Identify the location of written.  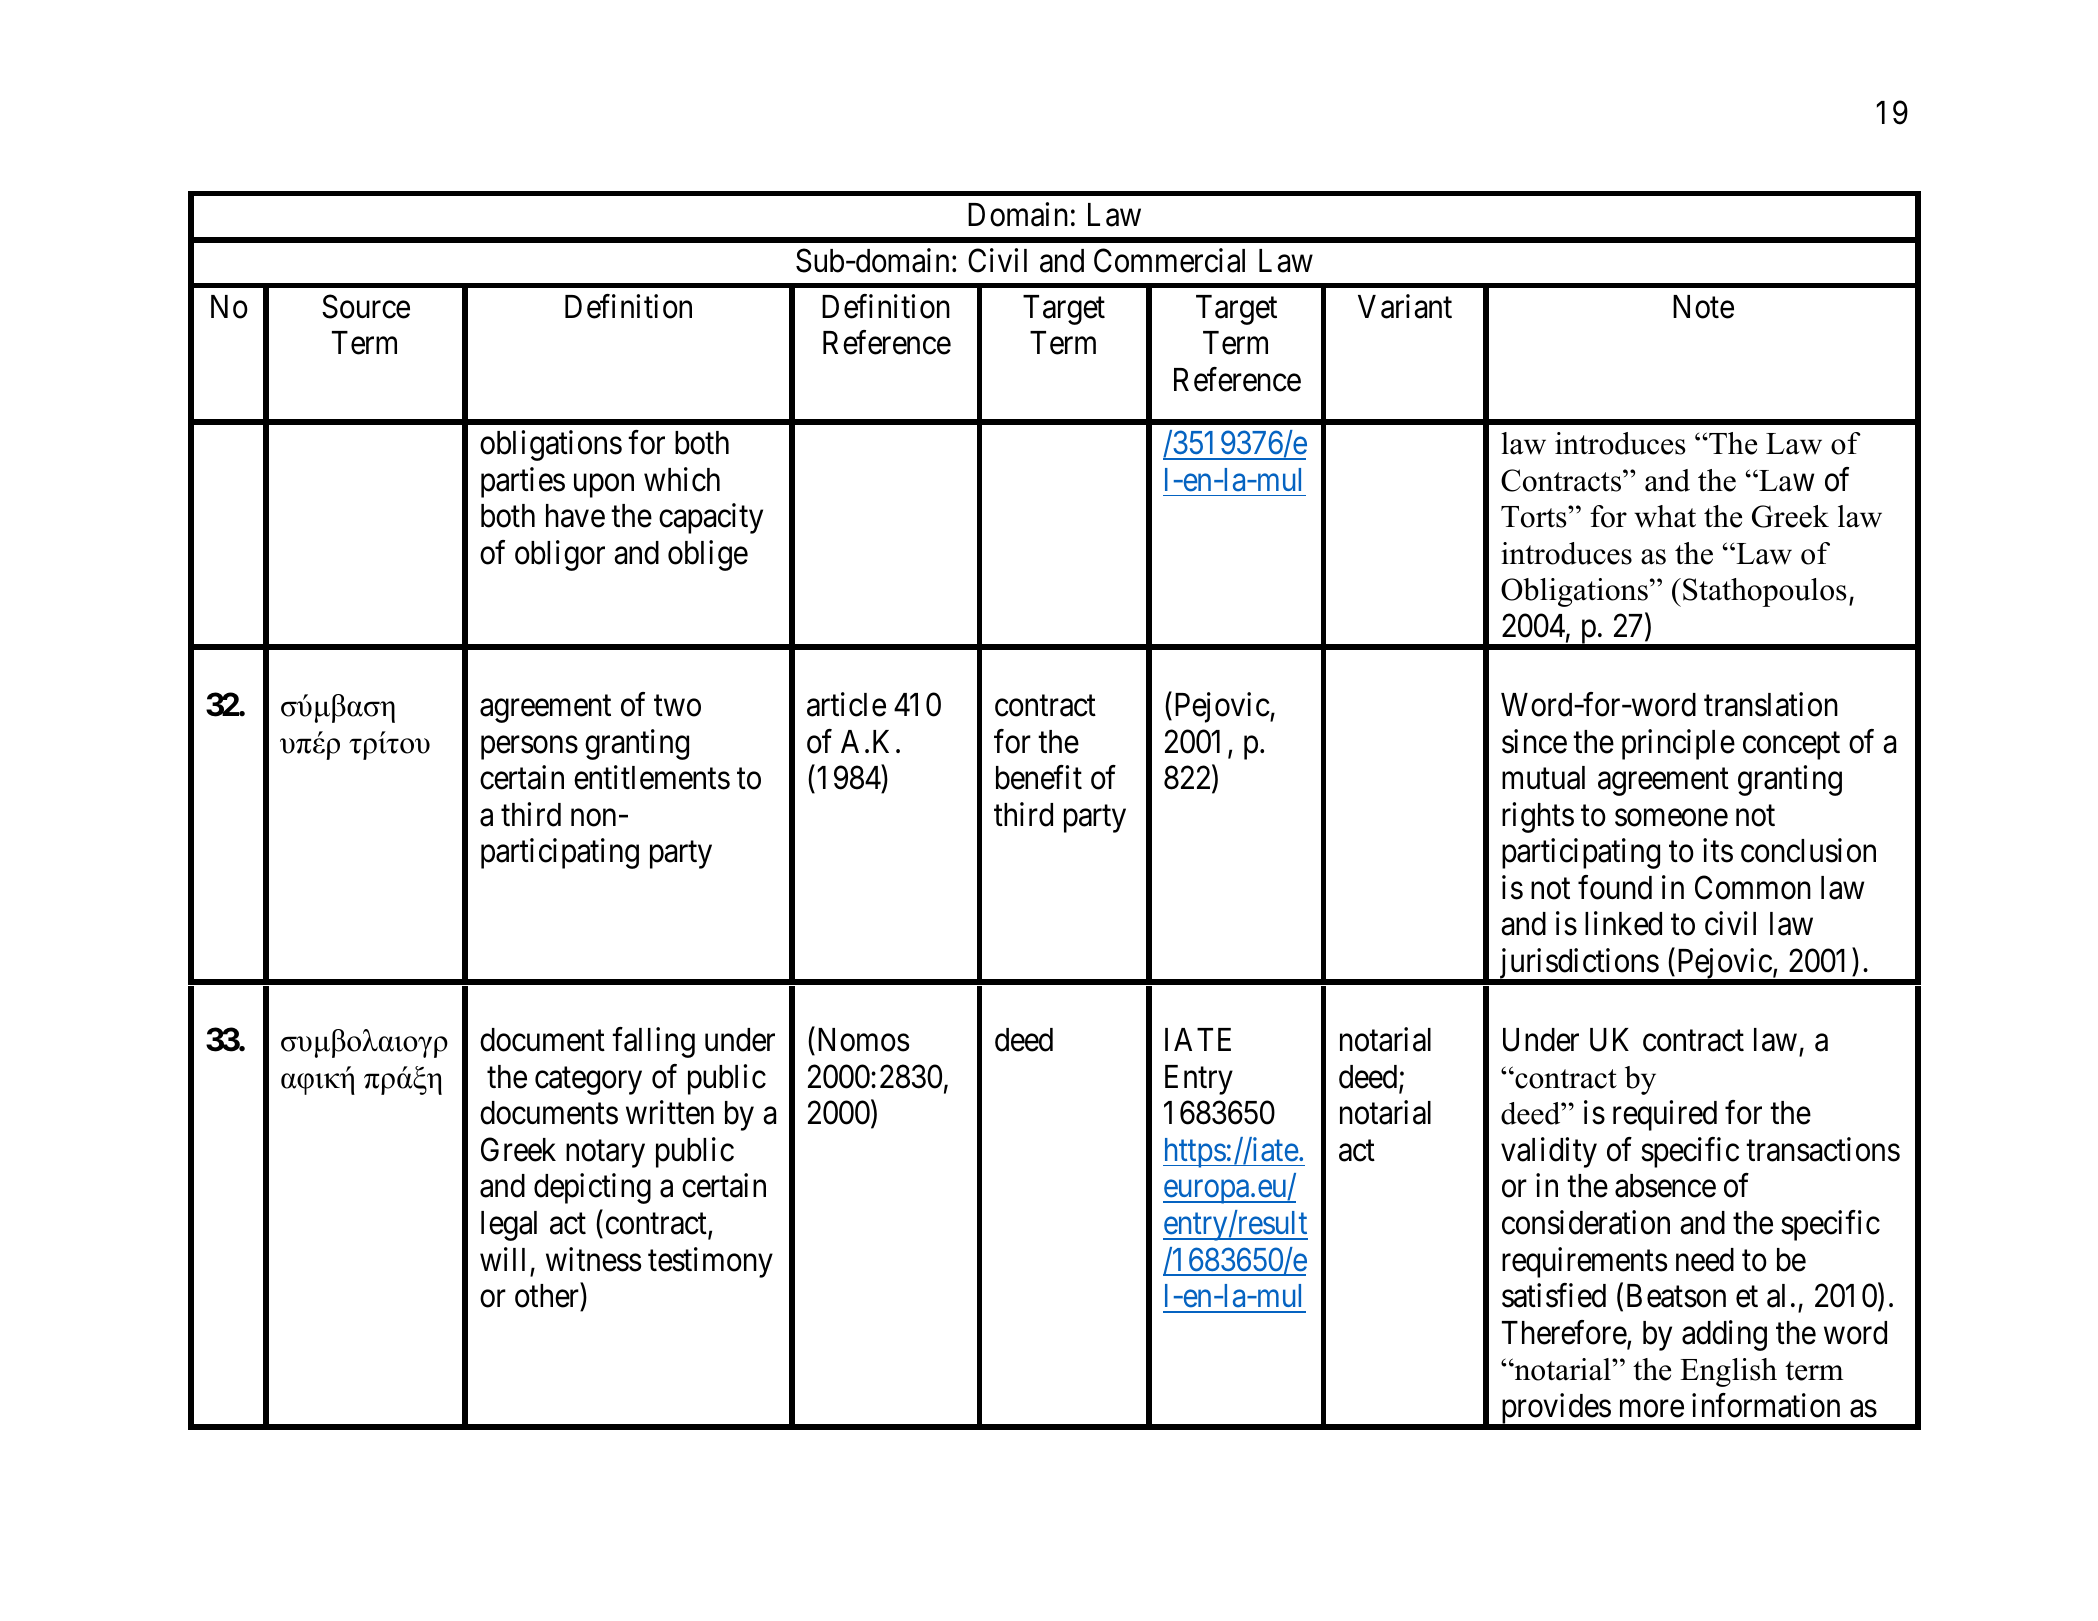
(670, 1113).
